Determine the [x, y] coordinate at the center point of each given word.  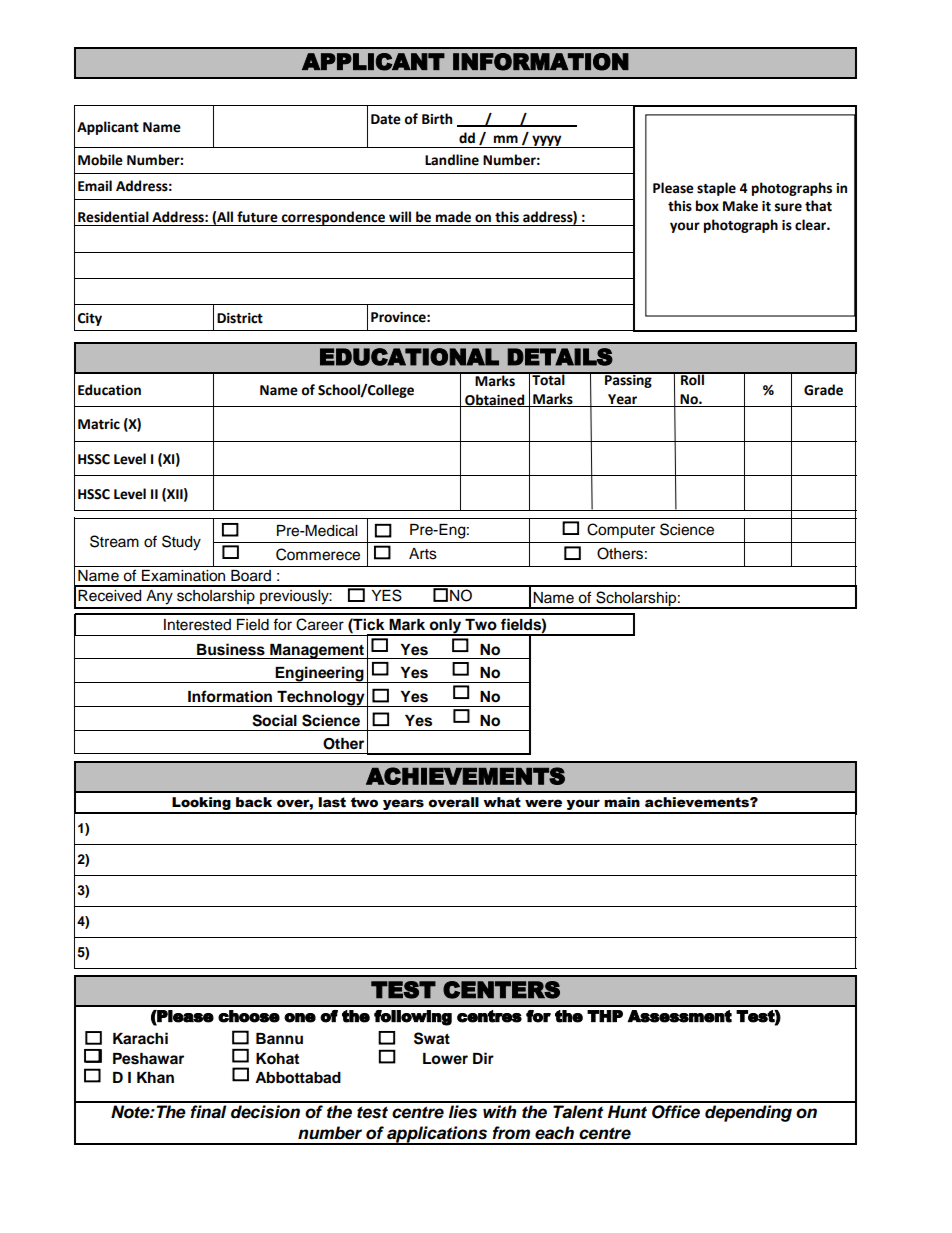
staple [716, 189]
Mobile [100, 160]
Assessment [680, 1016]
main [622, 802]
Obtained [495, 400]
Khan [155, 1077]
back [254, 802]
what [502, 802]
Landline [452, 160]
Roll [692, 378]
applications [437, 1135]
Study [181, 543]
